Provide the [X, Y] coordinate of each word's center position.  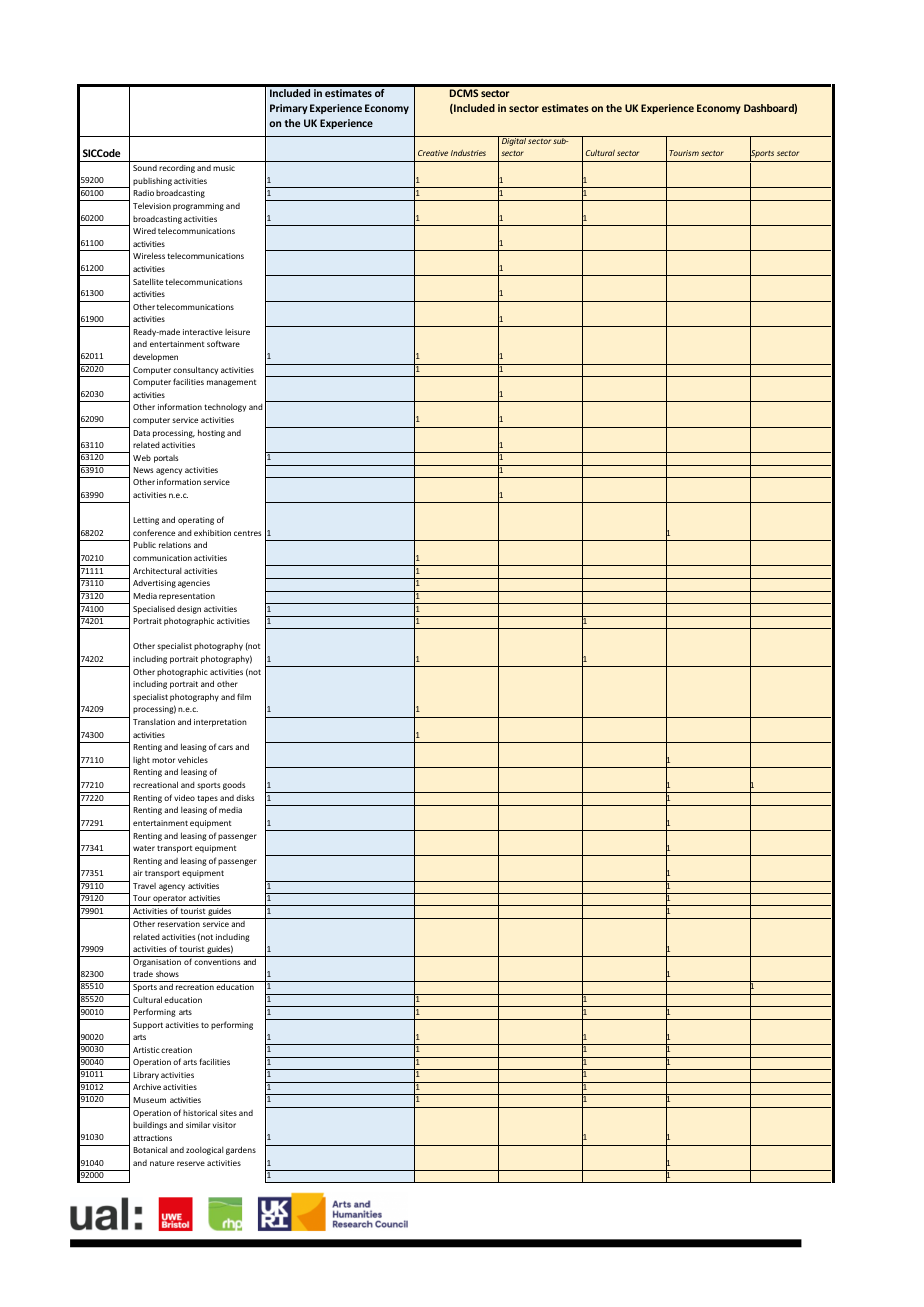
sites [228, 1113]
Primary [289, 109]
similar [198, 1125]
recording [177, 169]
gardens [241, 1150]
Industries [468, 153]
